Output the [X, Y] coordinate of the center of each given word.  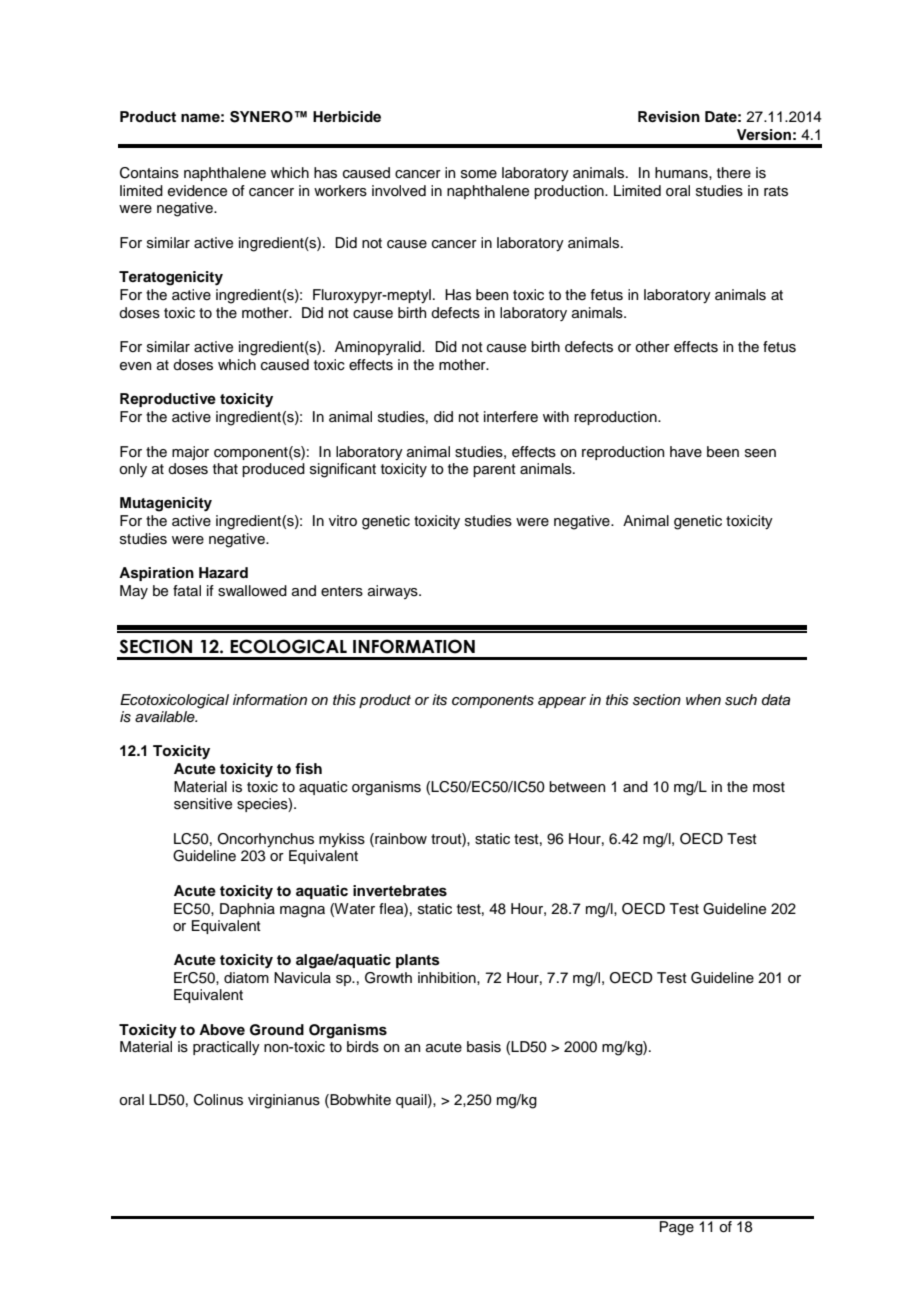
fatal [187, 590]
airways [394, 592]
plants [418, 961]
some [479, 174]
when [703, 699]
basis [484, 1047]
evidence [197, 191]
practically [226, 1048]
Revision [669, 117]
